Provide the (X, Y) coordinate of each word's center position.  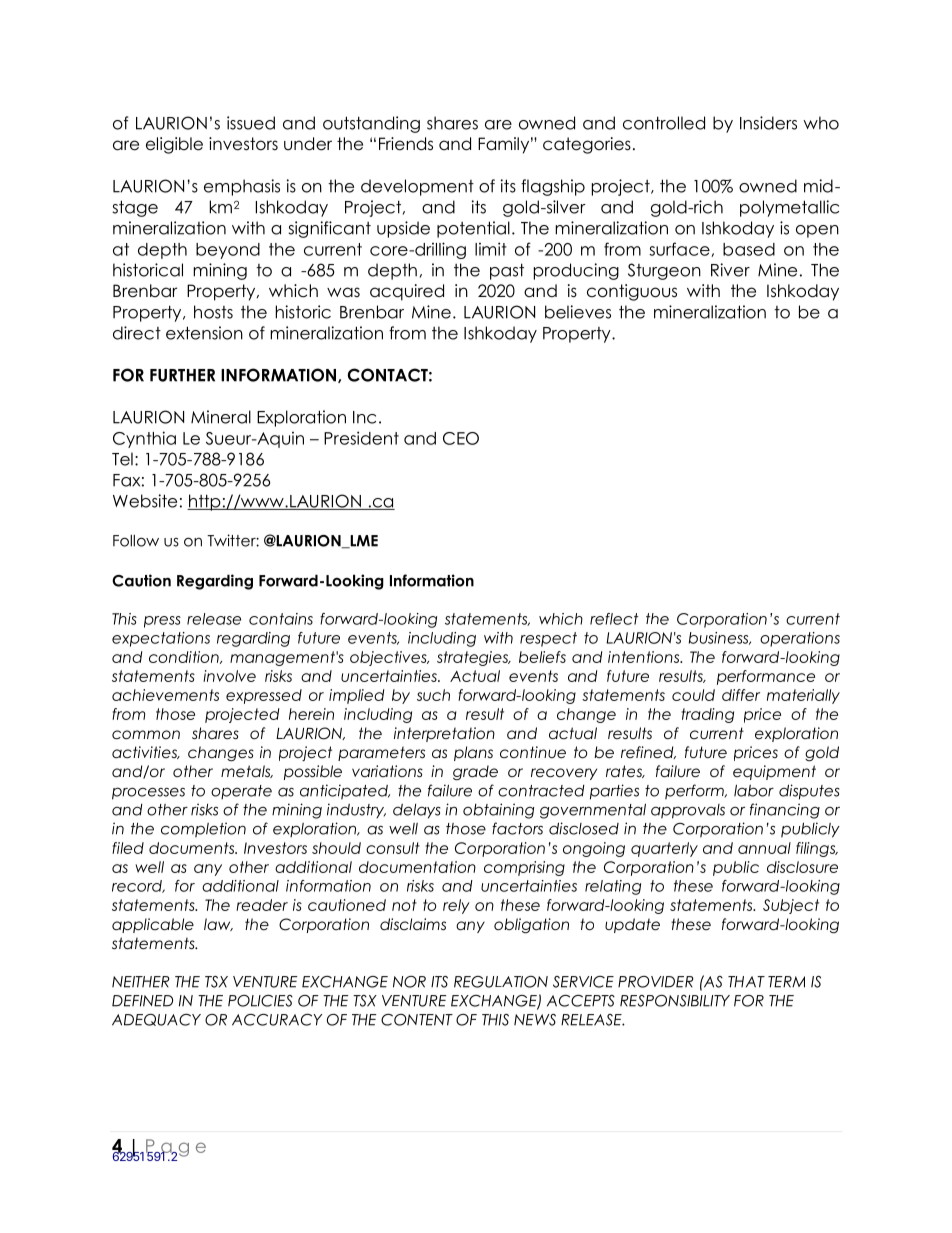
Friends (406, 144)
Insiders (768, 123)
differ (741, 695)
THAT (746, 982)
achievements (165, 695)
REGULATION (501, 982)
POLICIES (260, 1001)
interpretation (444, 734)
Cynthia (144, 439)
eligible (174, 145)
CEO (461, 438)
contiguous (632, 292)
